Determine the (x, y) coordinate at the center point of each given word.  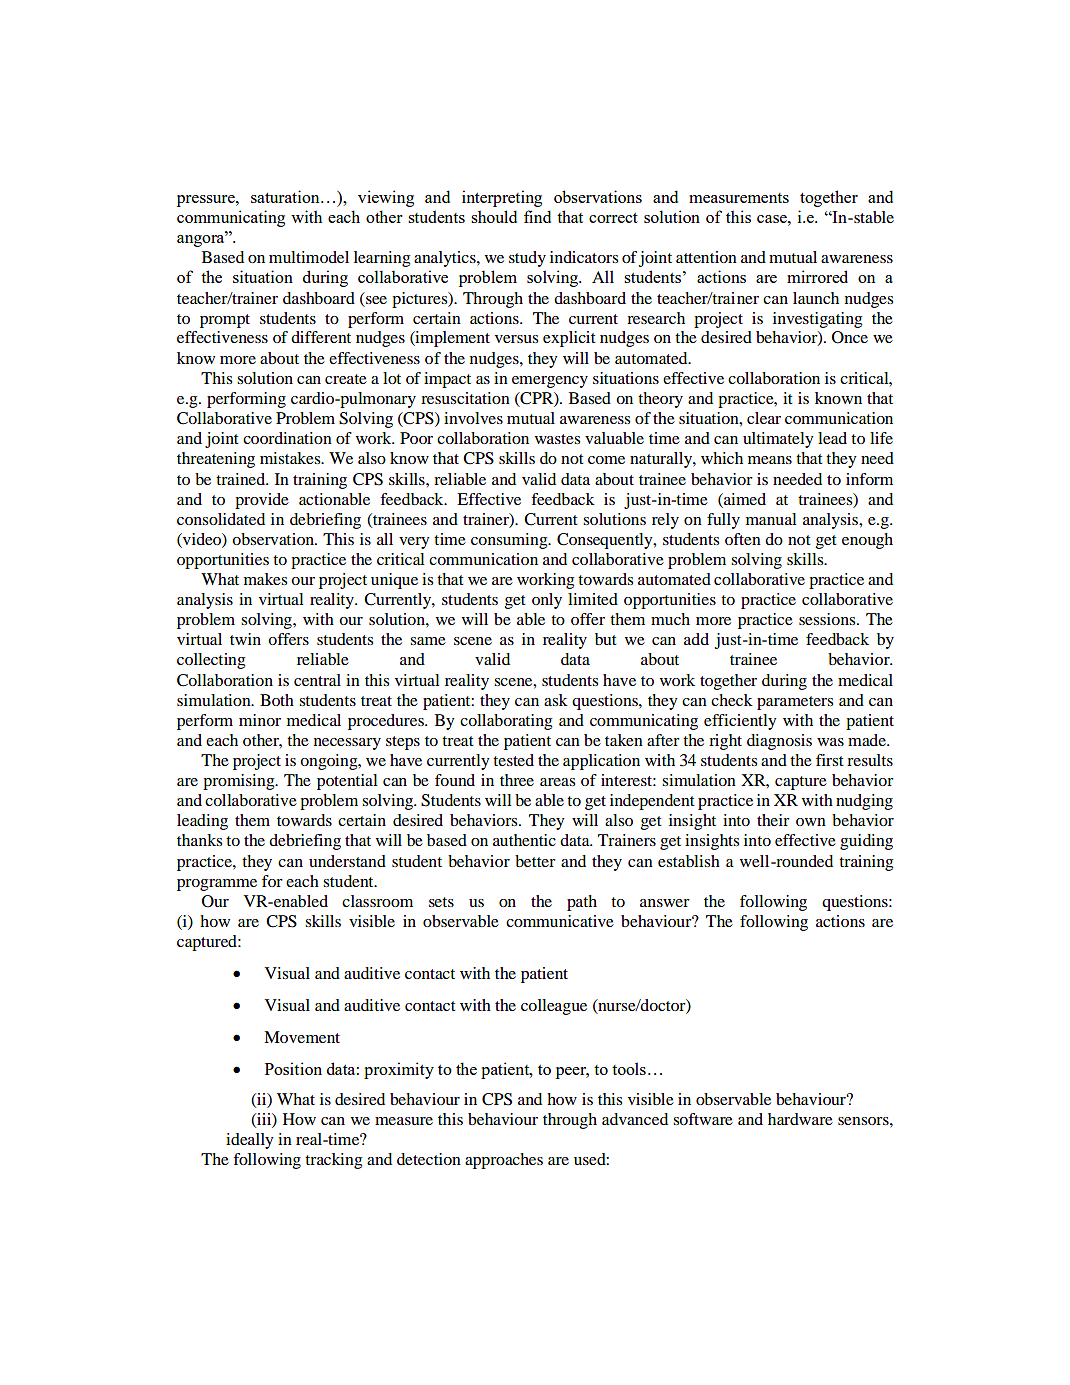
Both (277, 700)
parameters (795, 703)
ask (556, 700)
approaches (504, 1161)
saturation (286, 196)
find (537, 216)
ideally (250, 1141)
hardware (800, 1119)
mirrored (817, 276)
